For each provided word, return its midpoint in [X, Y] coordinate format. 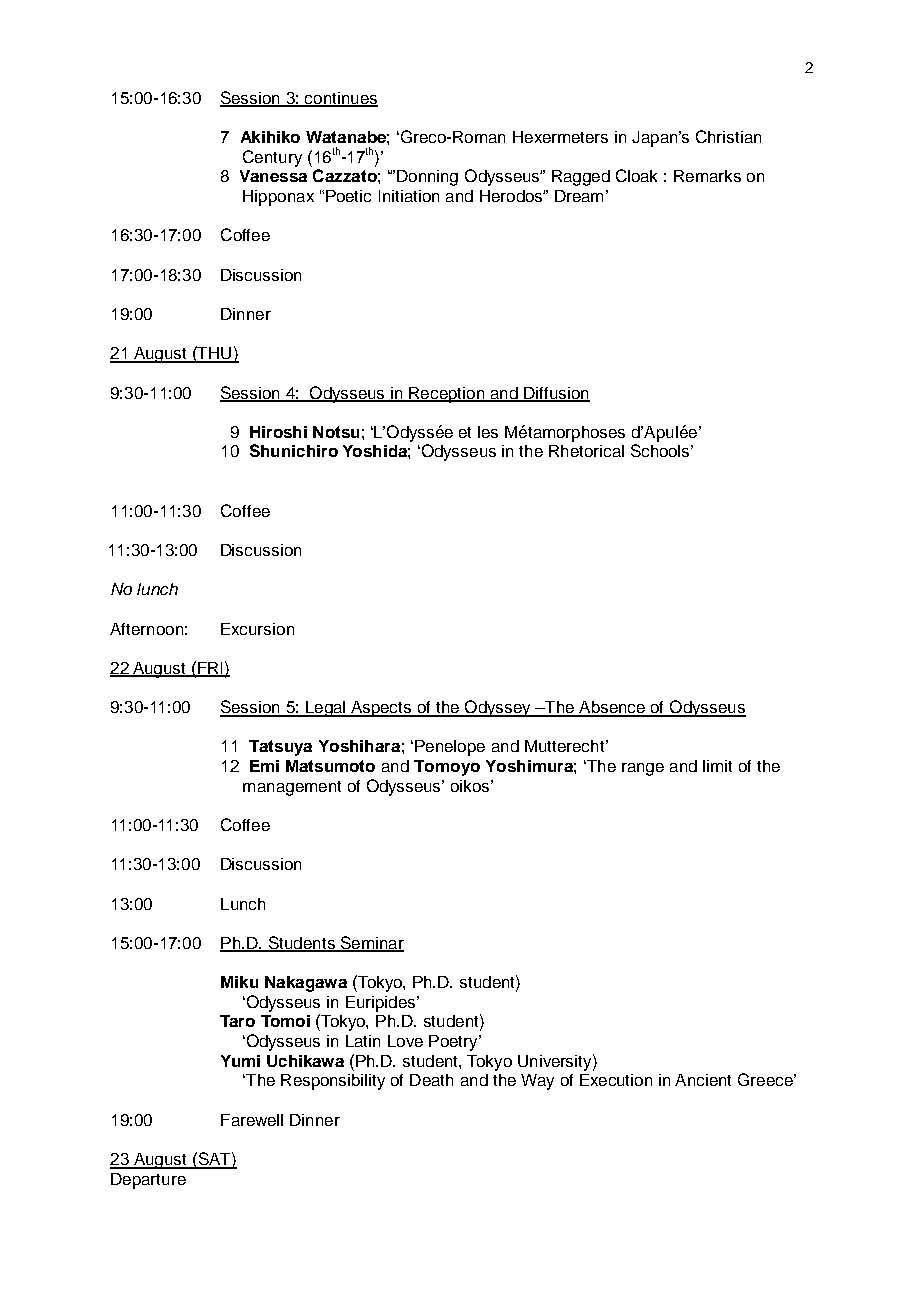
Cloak [636, 175]
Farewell [252, 1120]
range [643, 769]
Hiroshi [278, 432]
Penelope [450, 748]
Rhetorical [586, 451]
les [488, 432]
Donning [427, 178]
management [292, 788]
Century [272, 158]
